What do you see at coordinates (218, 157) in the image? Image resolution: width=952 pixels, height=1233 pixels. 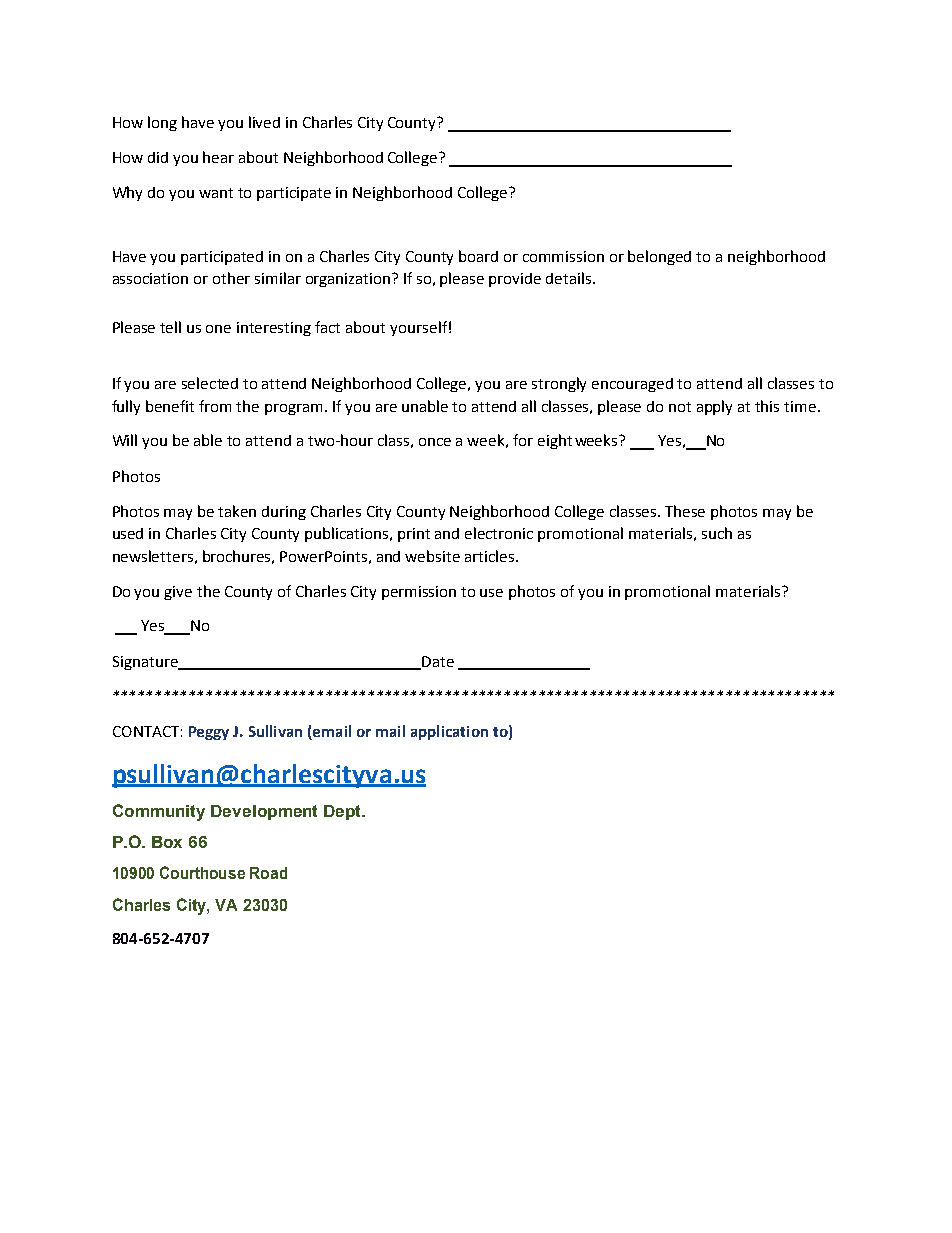 I see `hear` at bounding box center [218, 157].
